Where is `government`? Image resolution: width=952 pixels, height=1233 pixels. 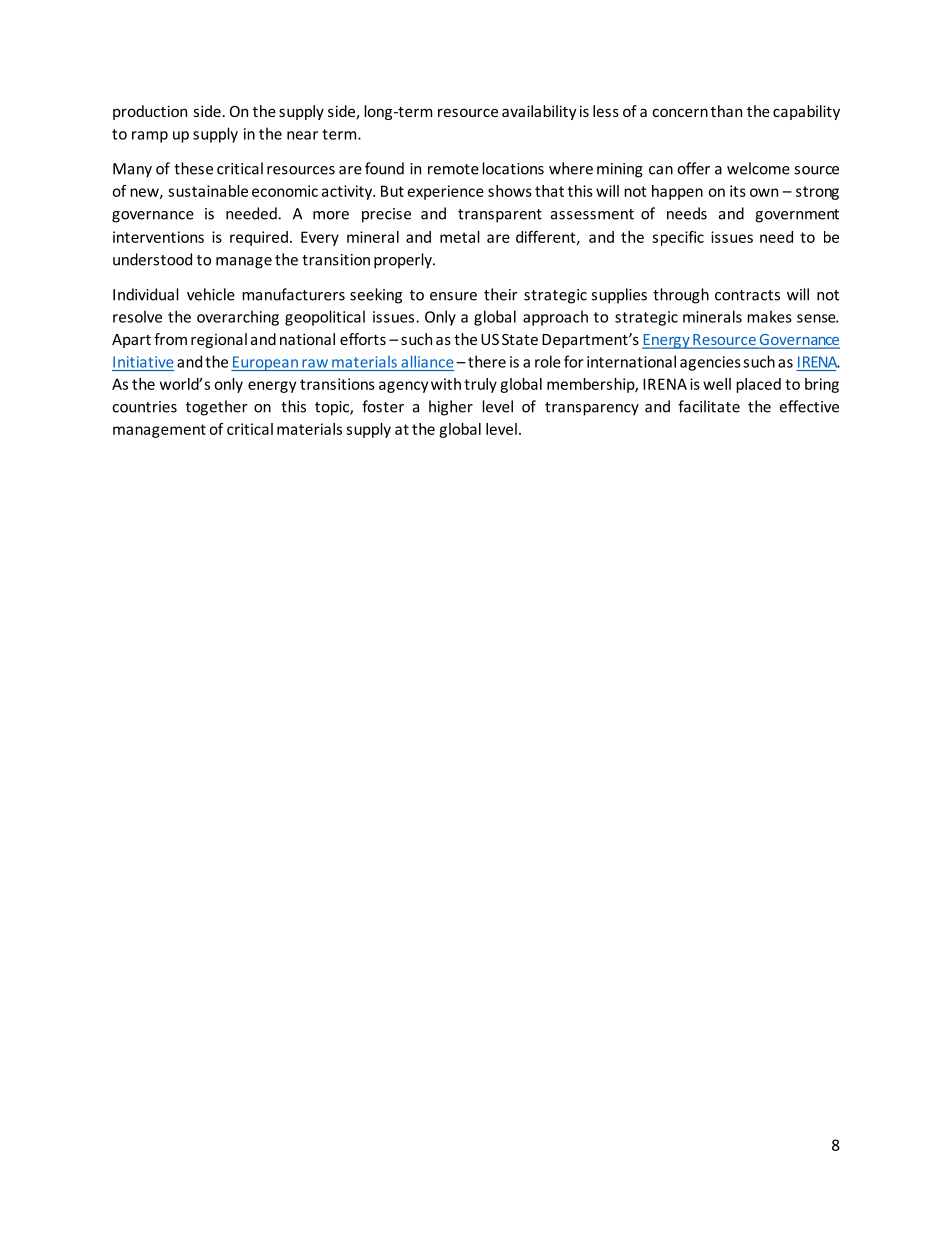 government is located at coordinates (797, 216).
